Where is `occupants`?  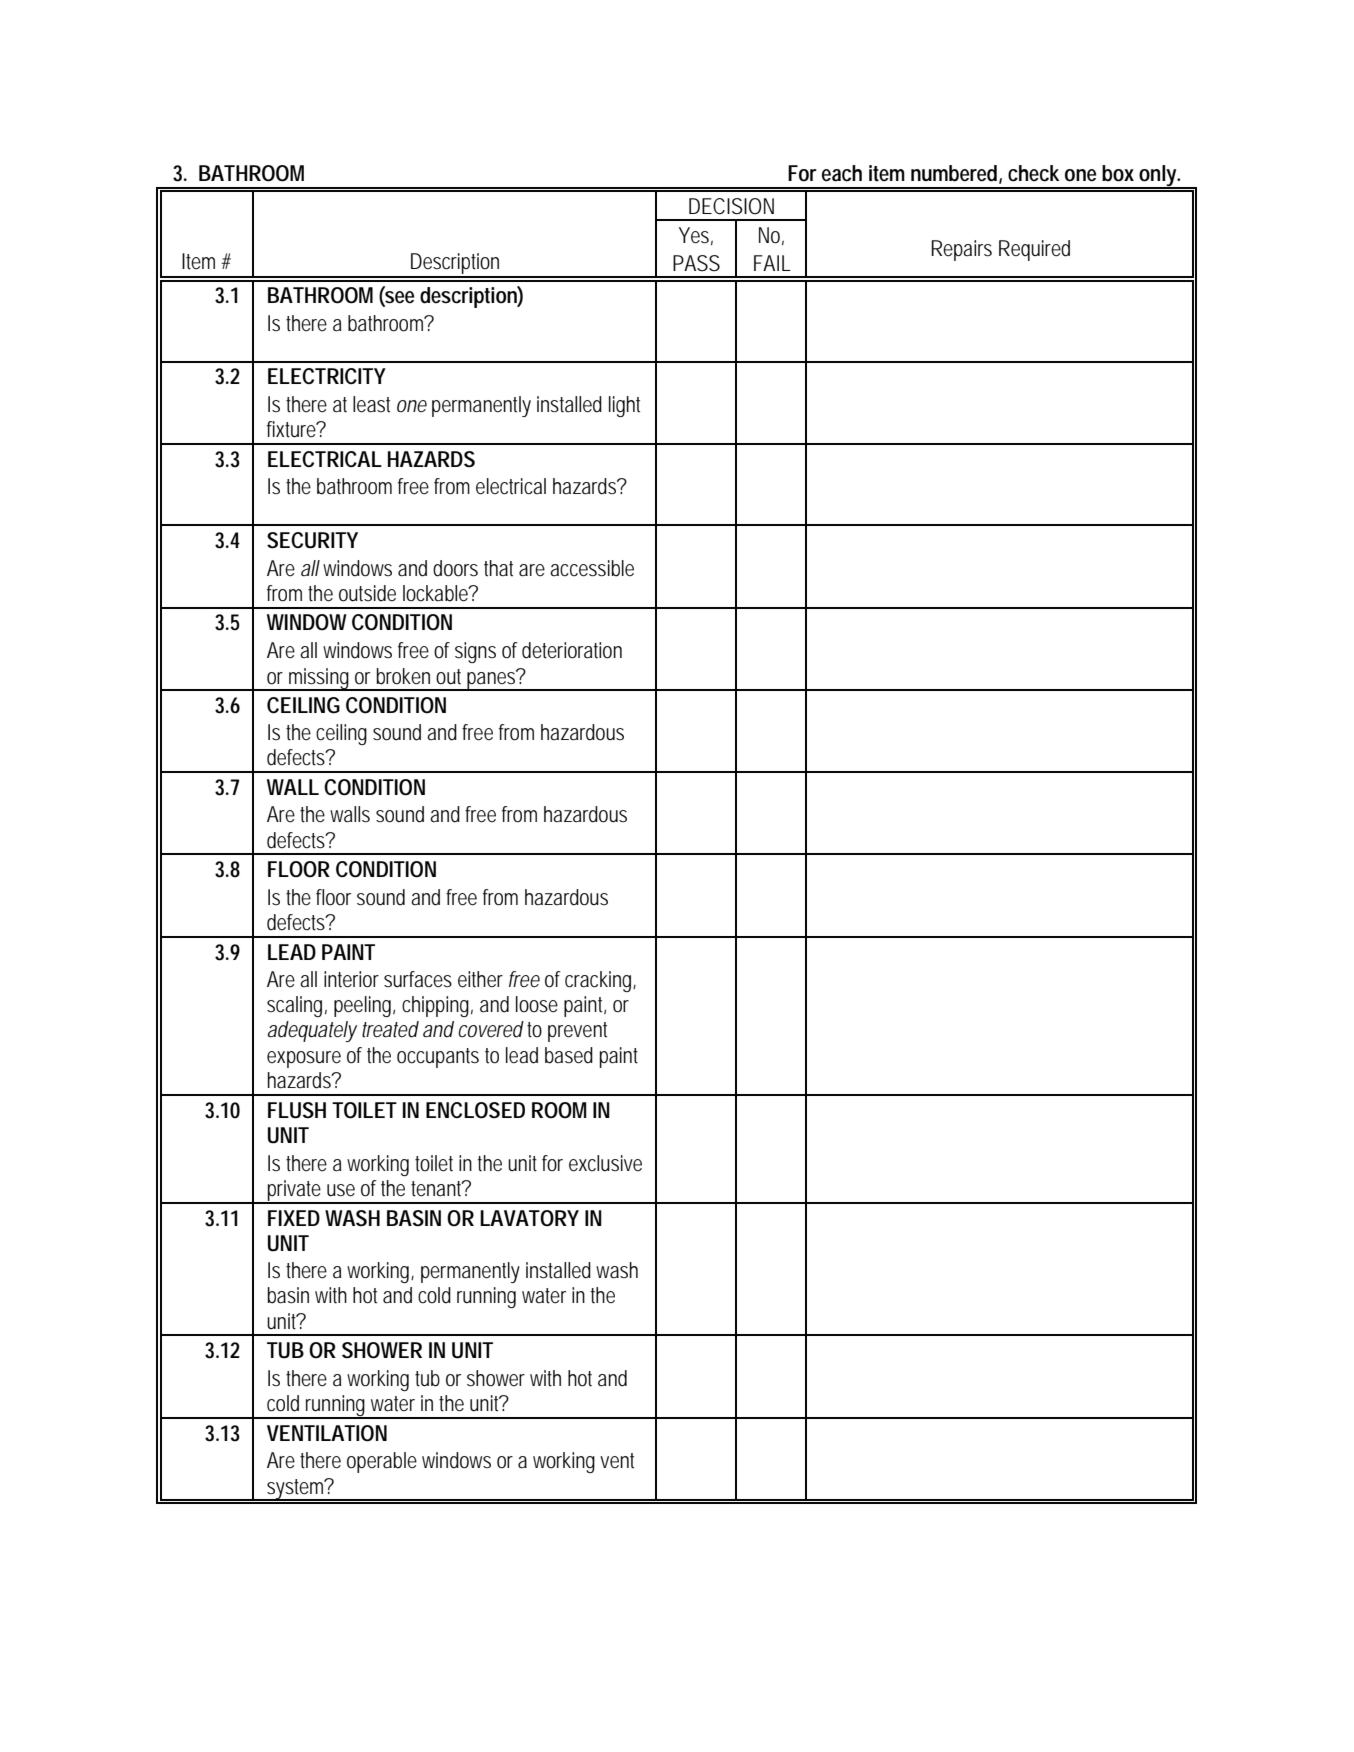
occupants is located at coordinates (438, 1058).
